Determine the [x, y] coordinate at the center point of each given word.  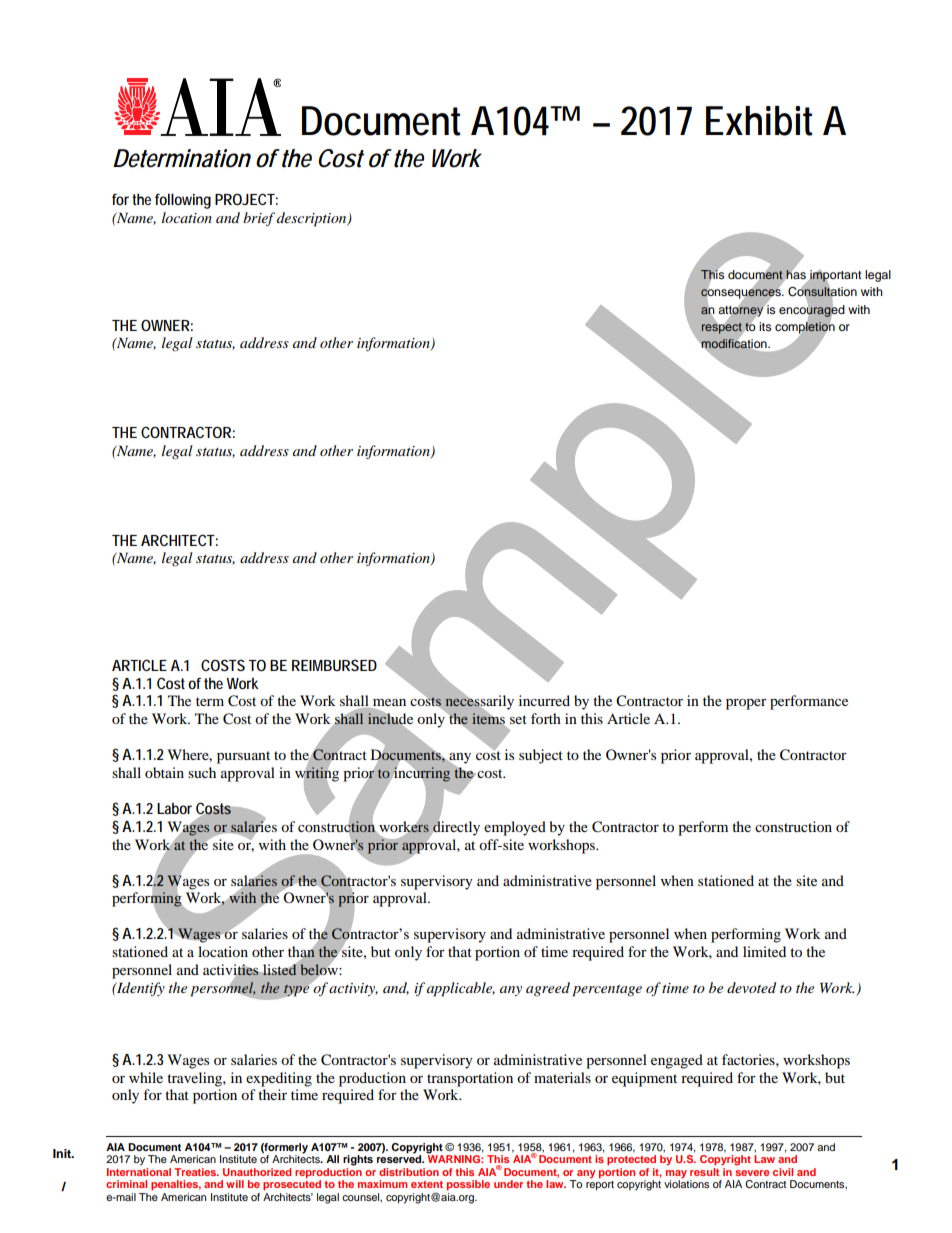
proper [746, 704]
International [139, 1170]
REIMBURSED [334, 665]
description [313, 219]
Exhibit [759, 121]
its [765, 326]
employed [515, 828]
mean [388, 704]
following [183, 201]
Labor [174, 808]
